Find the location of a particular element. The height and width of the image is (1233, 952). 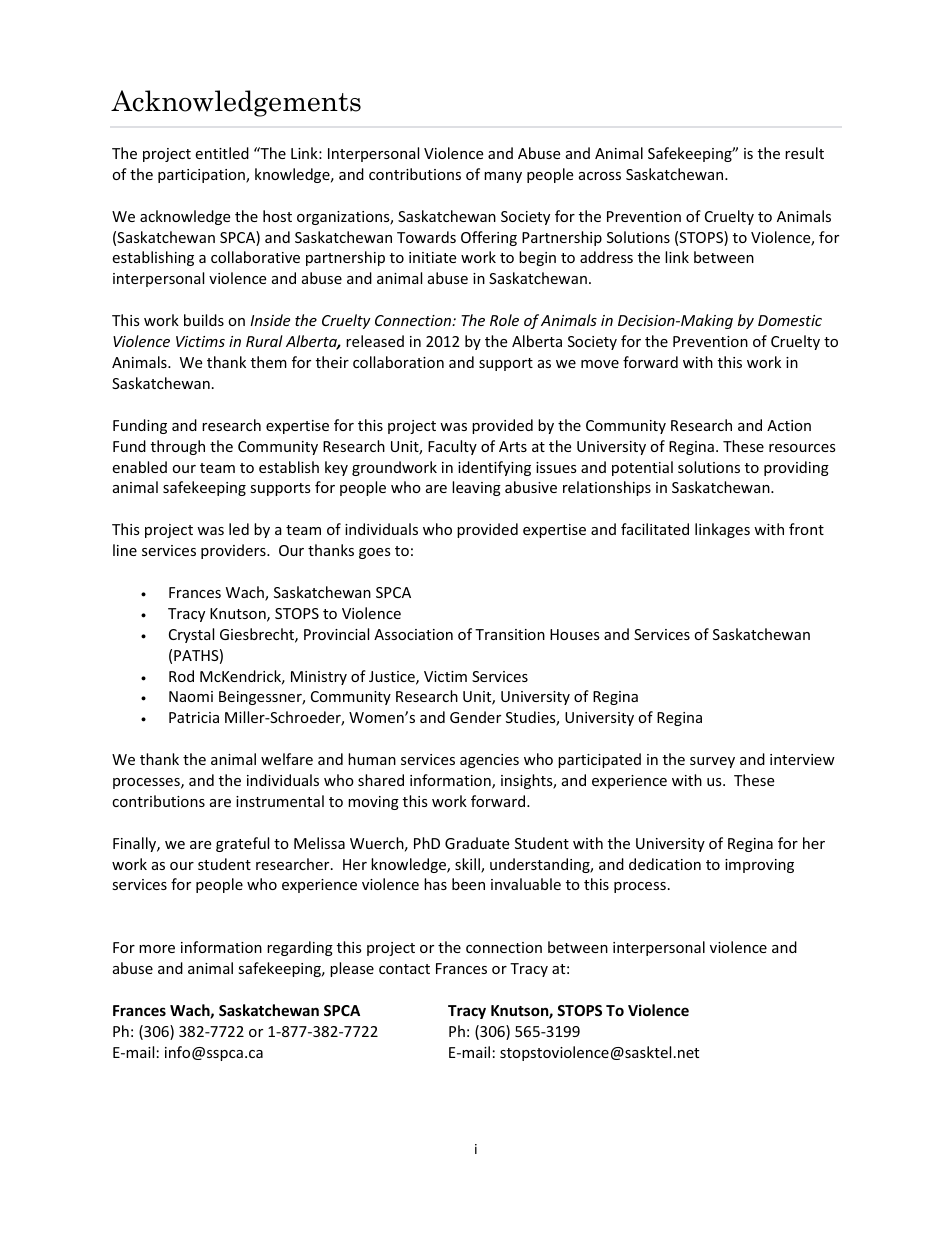

many is located at coordinates (503, 177).
